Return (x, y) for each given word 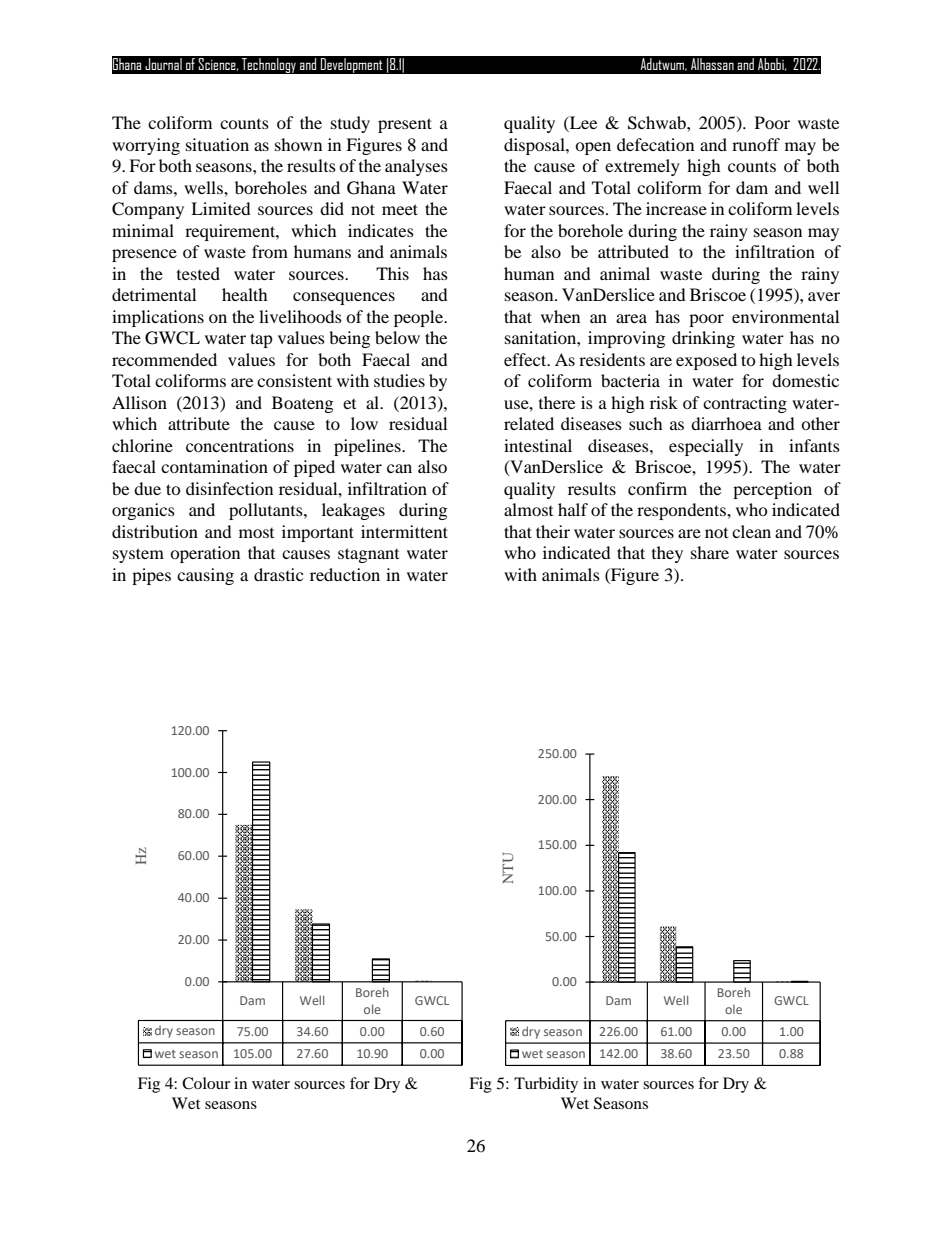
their (553, 531)
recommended (164, 359)
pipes (151, 576)
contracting (745, 404)
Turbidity (546, 1085)
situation (217, 144)
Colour (206, 1083)
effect (526, 359)
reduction (345, 574)
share (710, 552)
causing (205, 576)
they (667, 554)
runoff (756, 144)
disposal (535, 146)
